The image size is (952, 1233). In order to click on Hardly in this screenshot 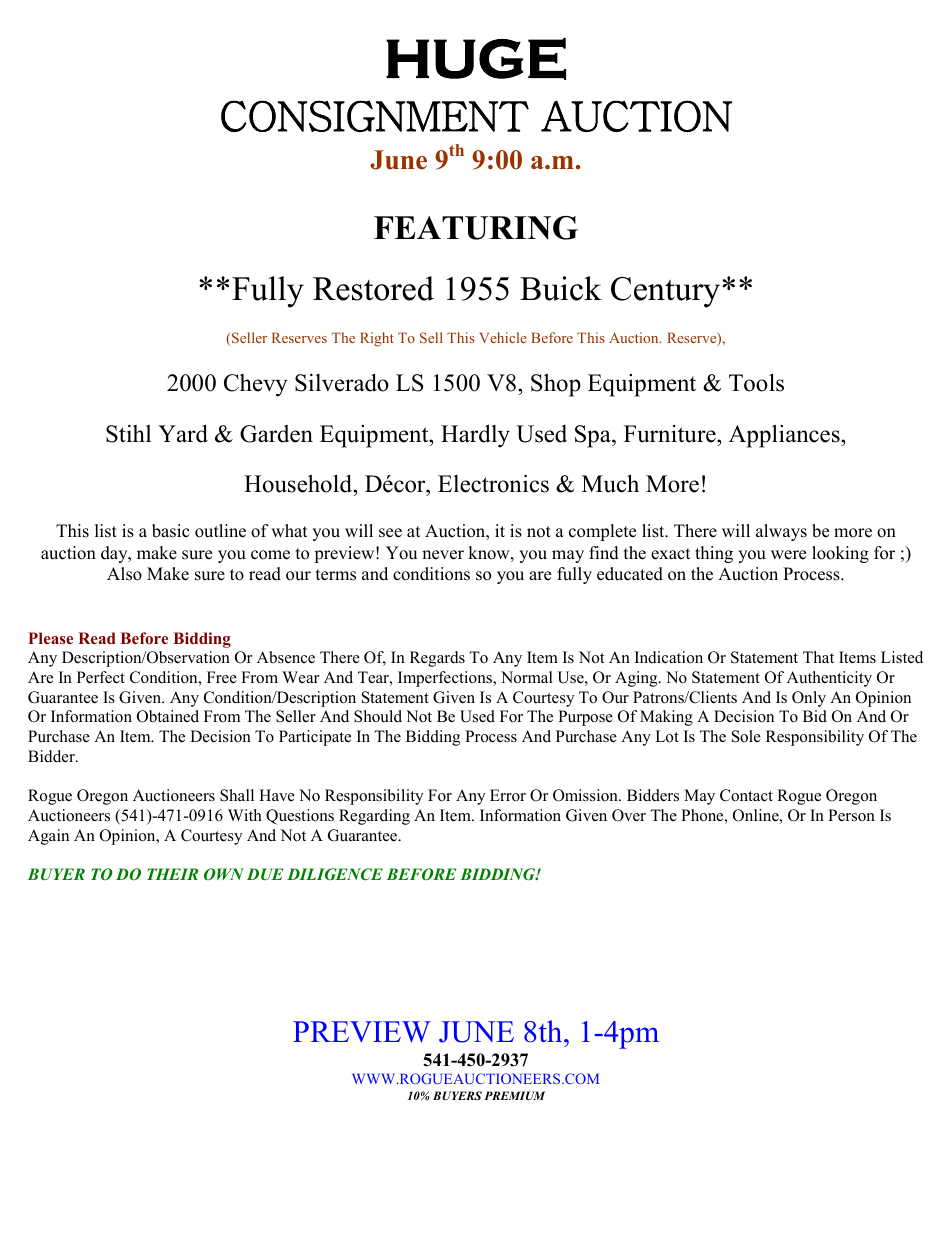, I will do `click(475, 436)`.
